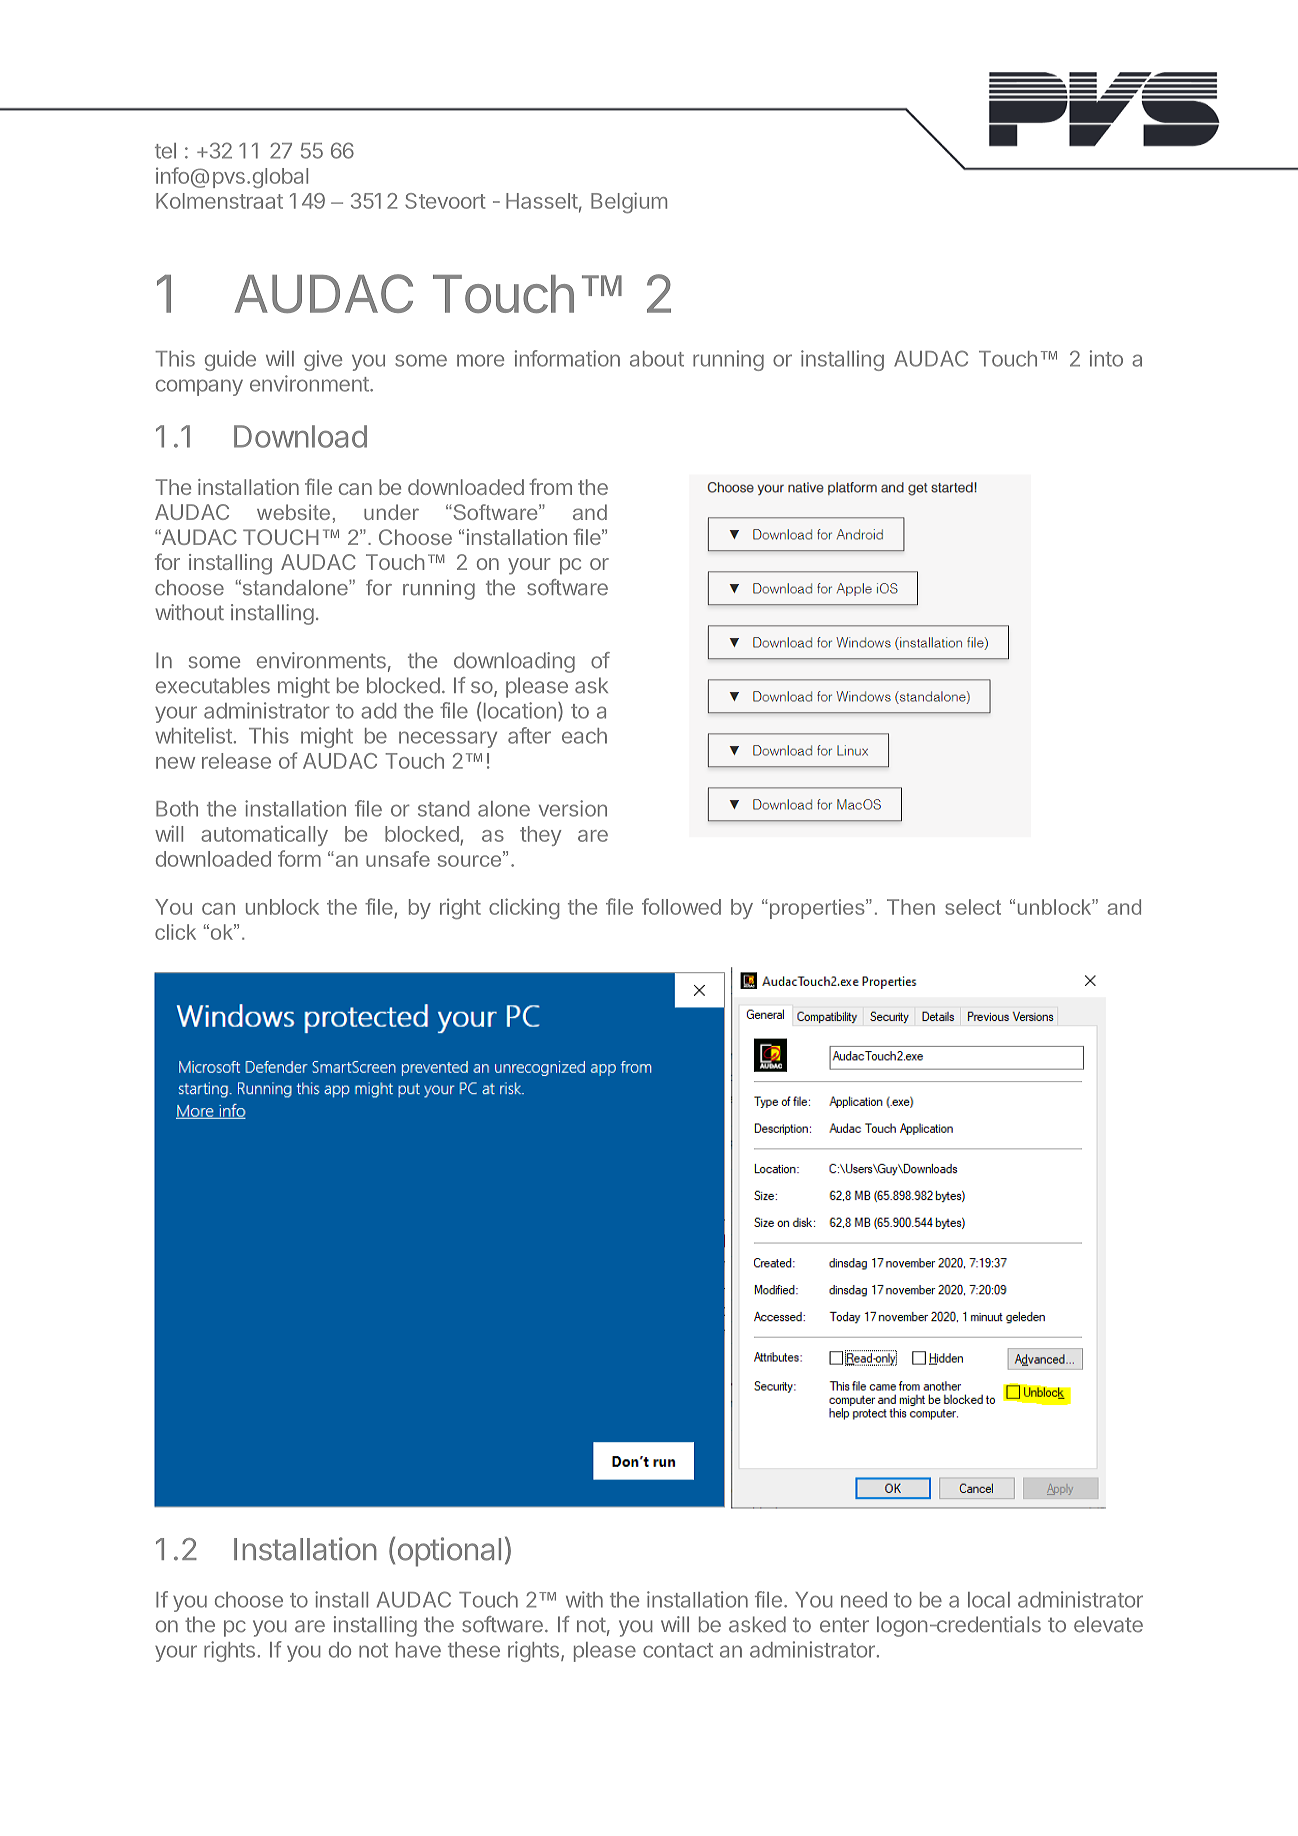 This screenshot has height=1836, width=1298. Describe the element at coordinates (1106, 358) in the screenshot. I see `into` at that location.
